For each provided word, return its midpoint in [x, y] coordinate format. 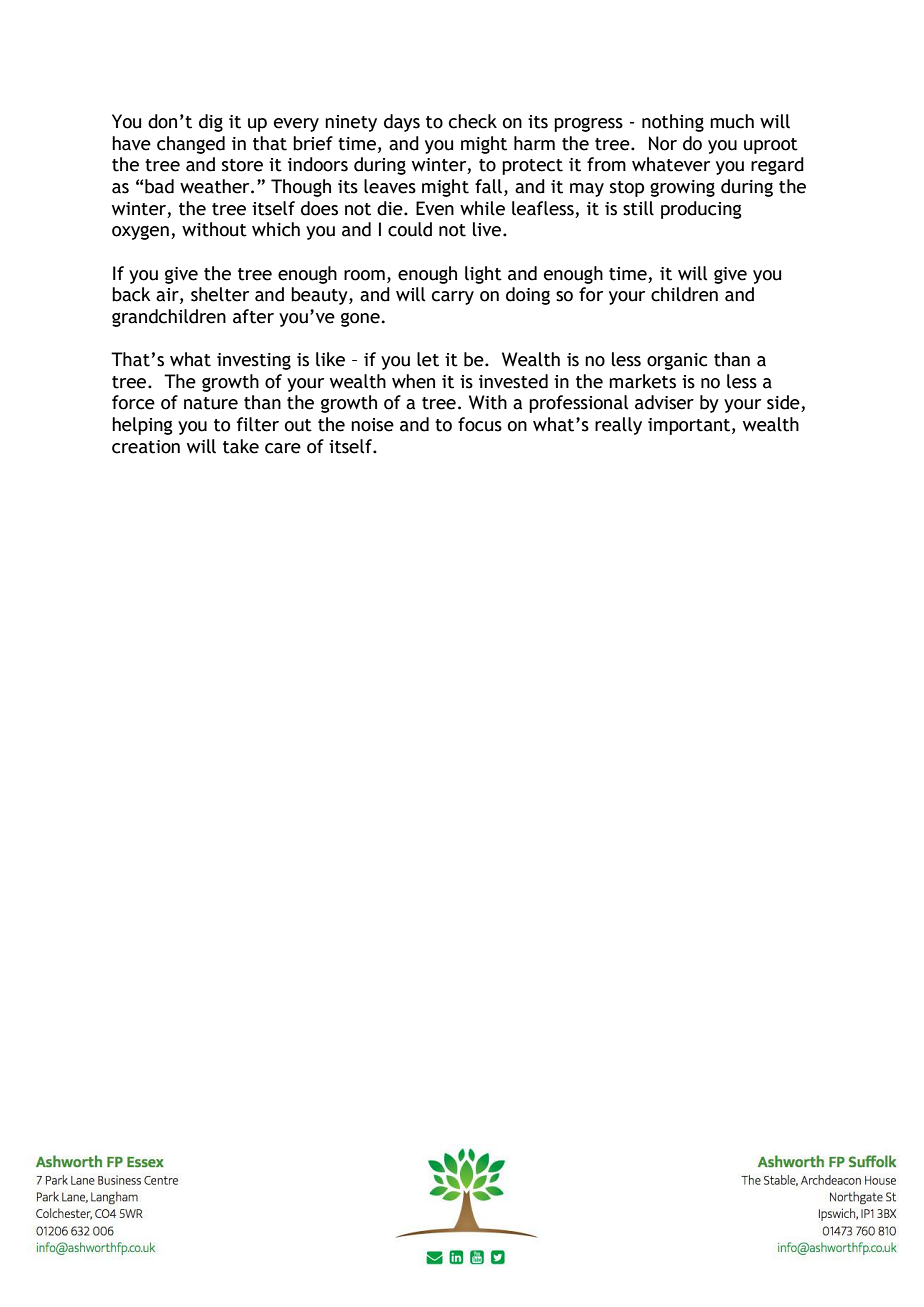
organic [677, 361]
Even [435, 208]
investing [254, 361]
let [428, 359]
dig [211, 123]
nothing [673, 123]
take [241, 446]
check [473, 121]
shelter [220, 294]
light [483, 275]
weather [216, 186]
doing [528, 296]
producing [701, 210]
